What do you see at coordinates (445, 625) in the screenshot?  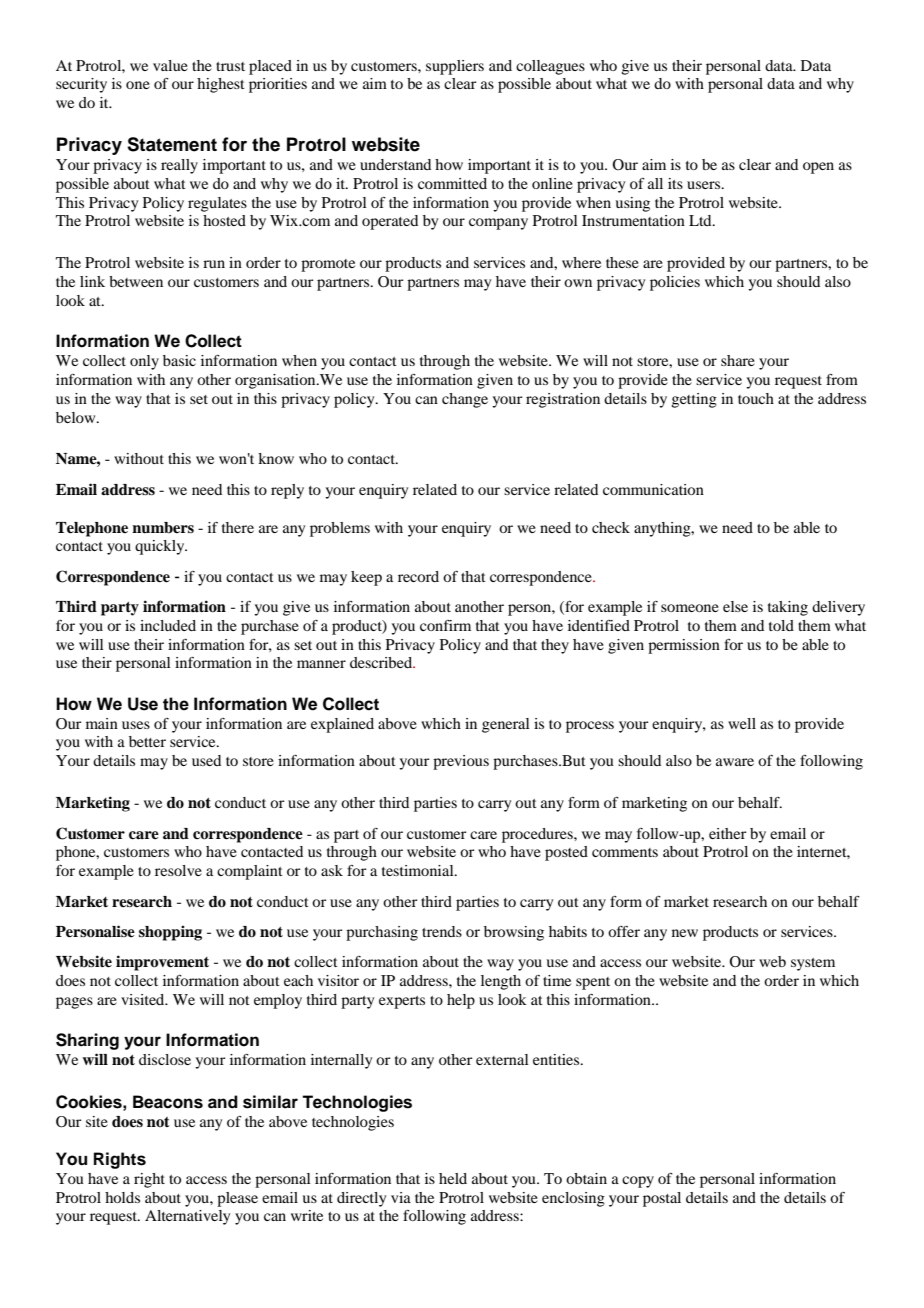 I see `confirm` at bounding box center [445, 625].
